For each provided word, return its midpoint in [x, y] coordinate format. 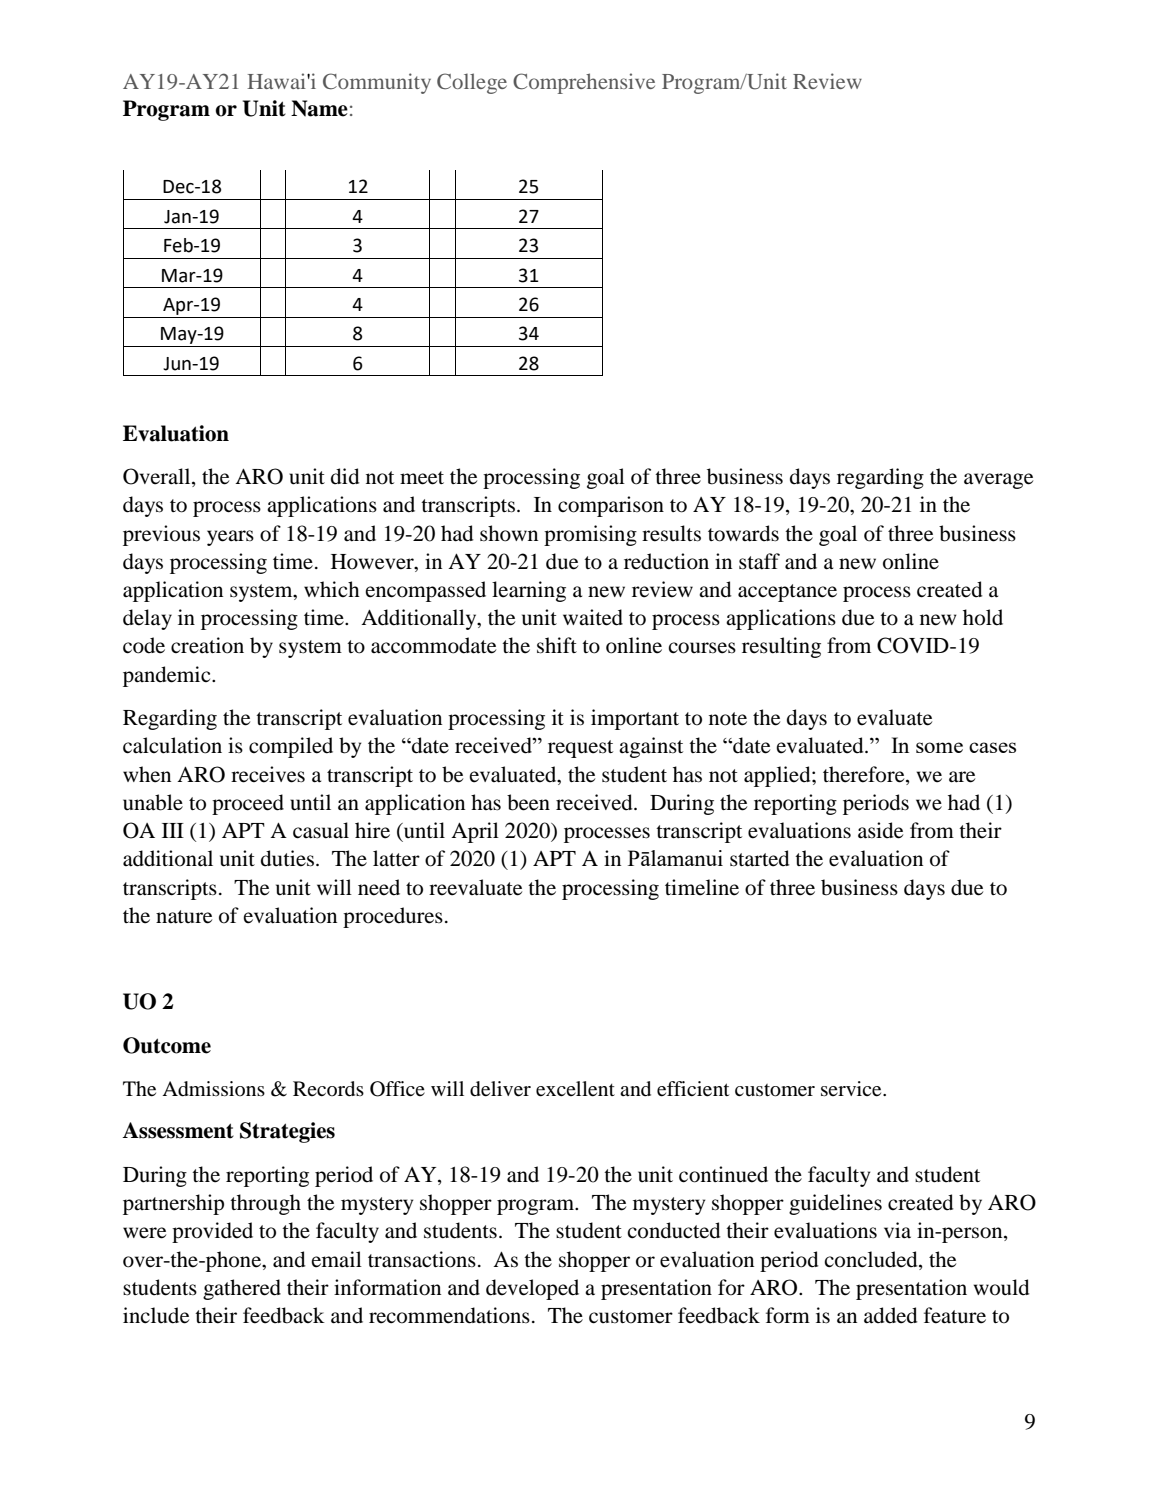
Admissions [213, 1089]
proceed [248, 804]
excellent [575, 1089]
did [345, 476]
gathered [242, 1289]
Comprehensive [584, 83]
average [998, 481]
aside [880, 830]
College [472, 83]
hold [983, 617]
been [528, 802]
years [230, 538]
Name [319, 108]
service [852, 1089]
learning [529, 591]
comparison [611, 506]
